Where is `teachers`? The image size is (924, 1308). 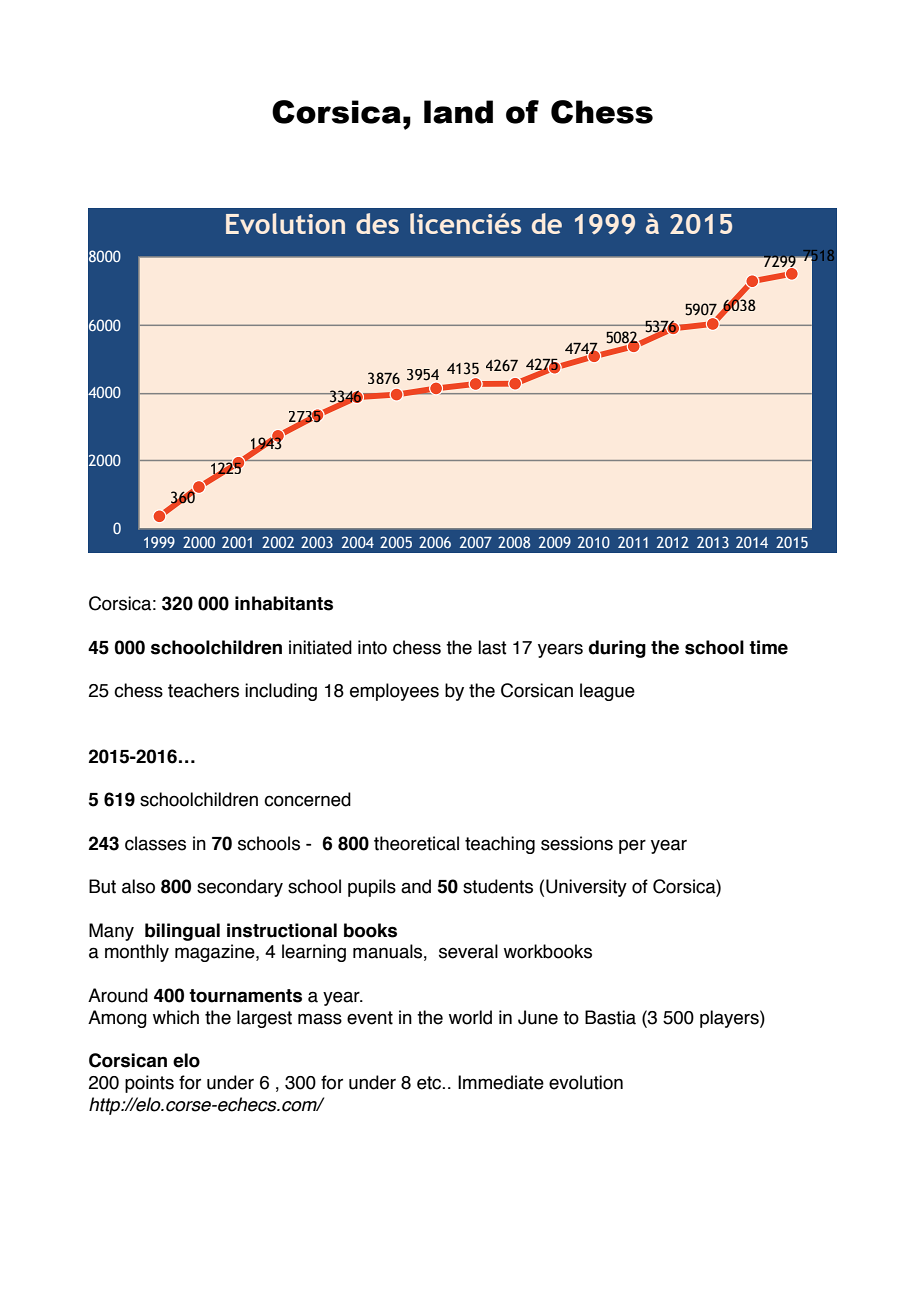 teachers is located at coordinates (203, 690).
